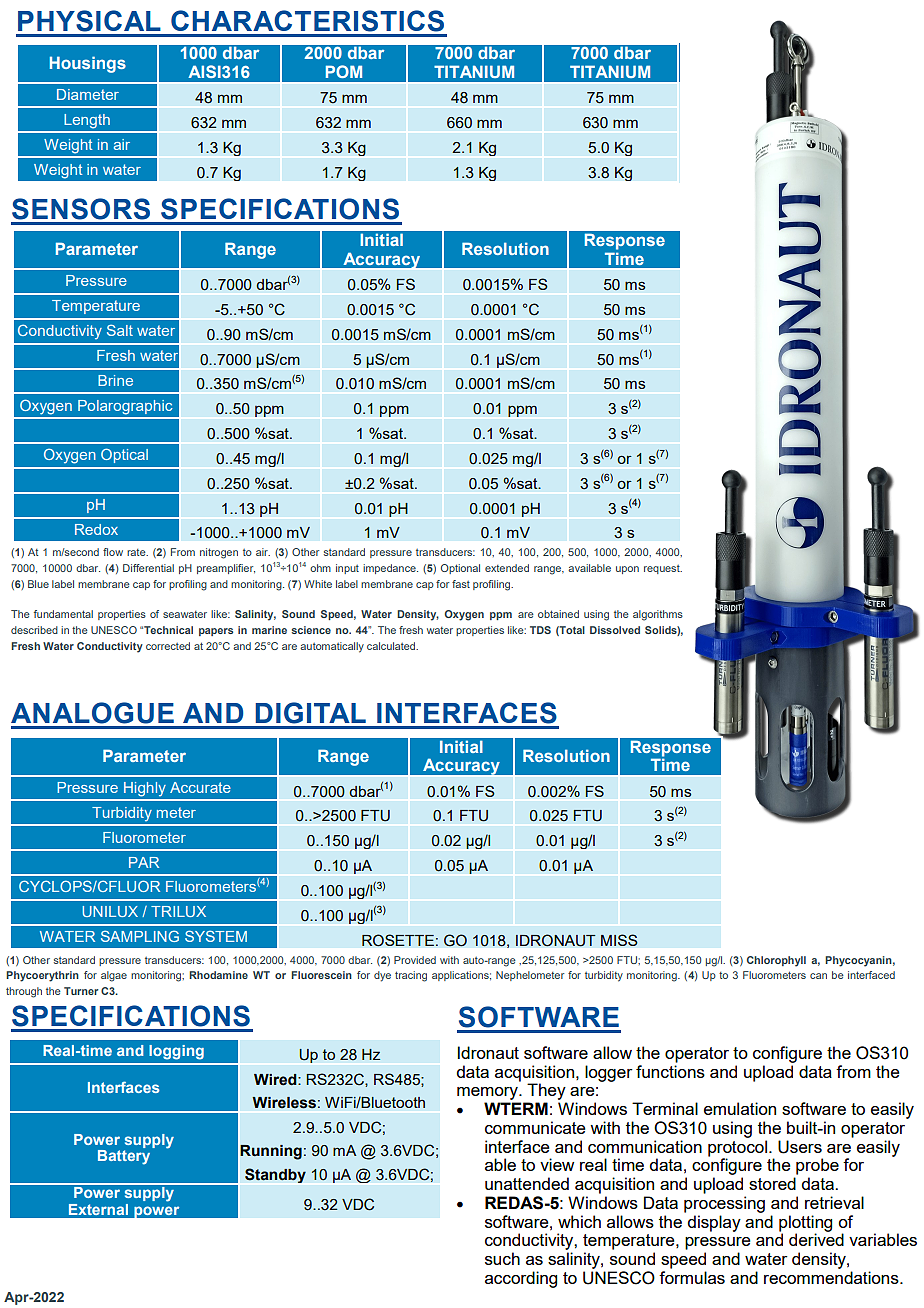 This screenshot has width=924, height=1308. Describe the element at coordinates (87, 121) in the screenshot. I see `Length` at that location.
